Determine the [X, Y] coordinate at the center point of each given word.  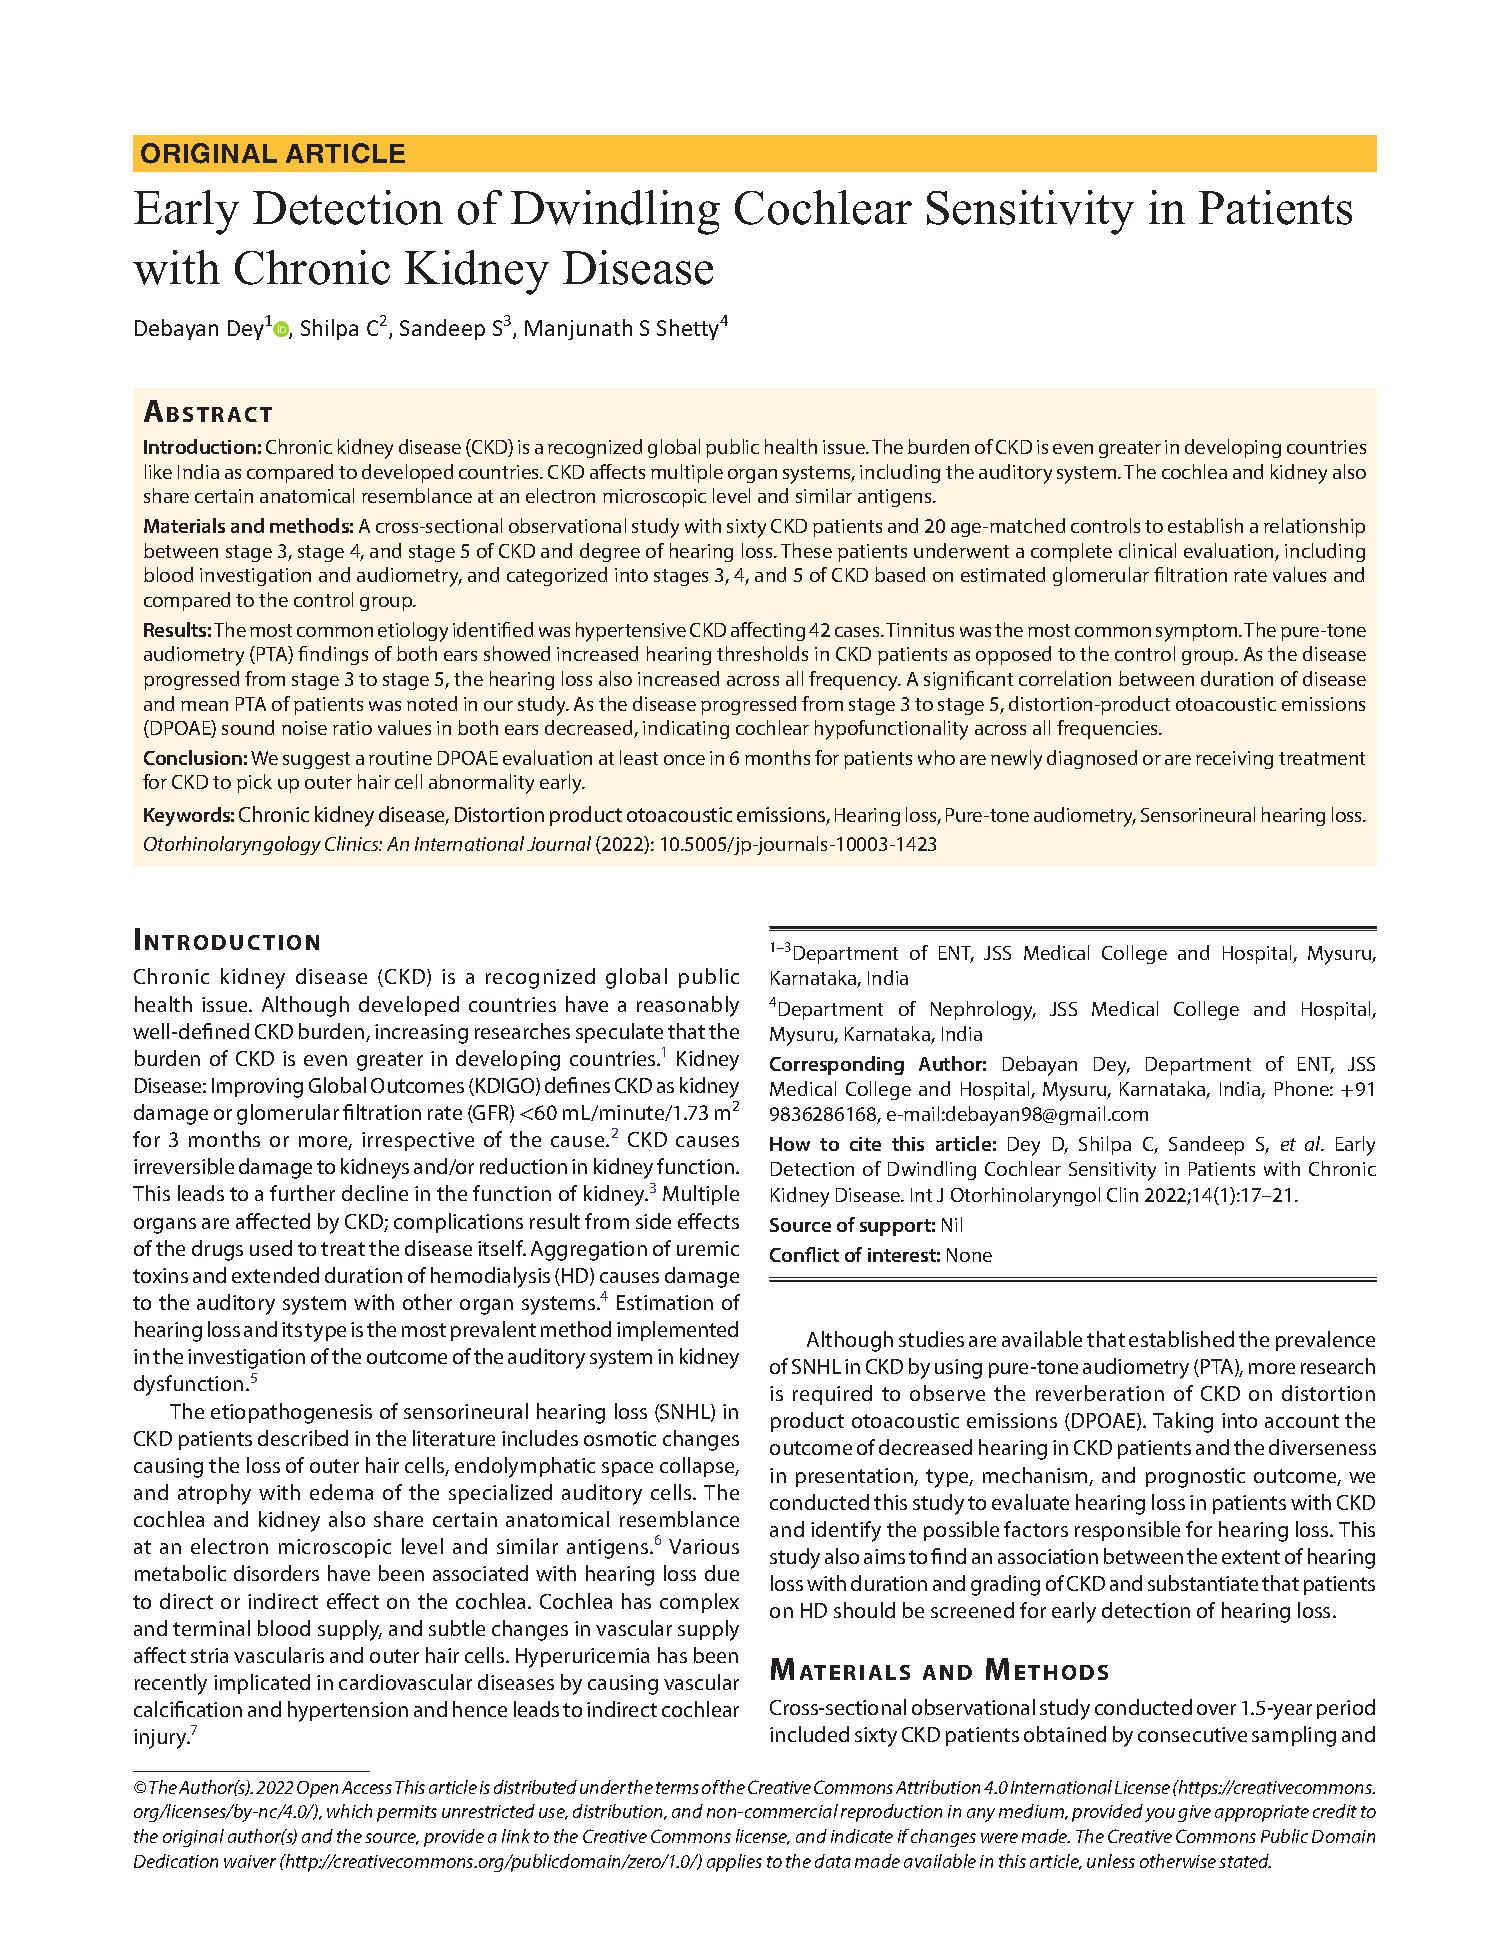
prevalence [1325, 1341]
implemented [677, 1331]
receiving [1234, 760]
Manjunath [578, 329]
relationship [1314, 527]
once [684, 760]
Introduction [200, 446]
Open [317, 1789]
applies [734, 1863]
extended [275, 1275]
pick [254, 783]
